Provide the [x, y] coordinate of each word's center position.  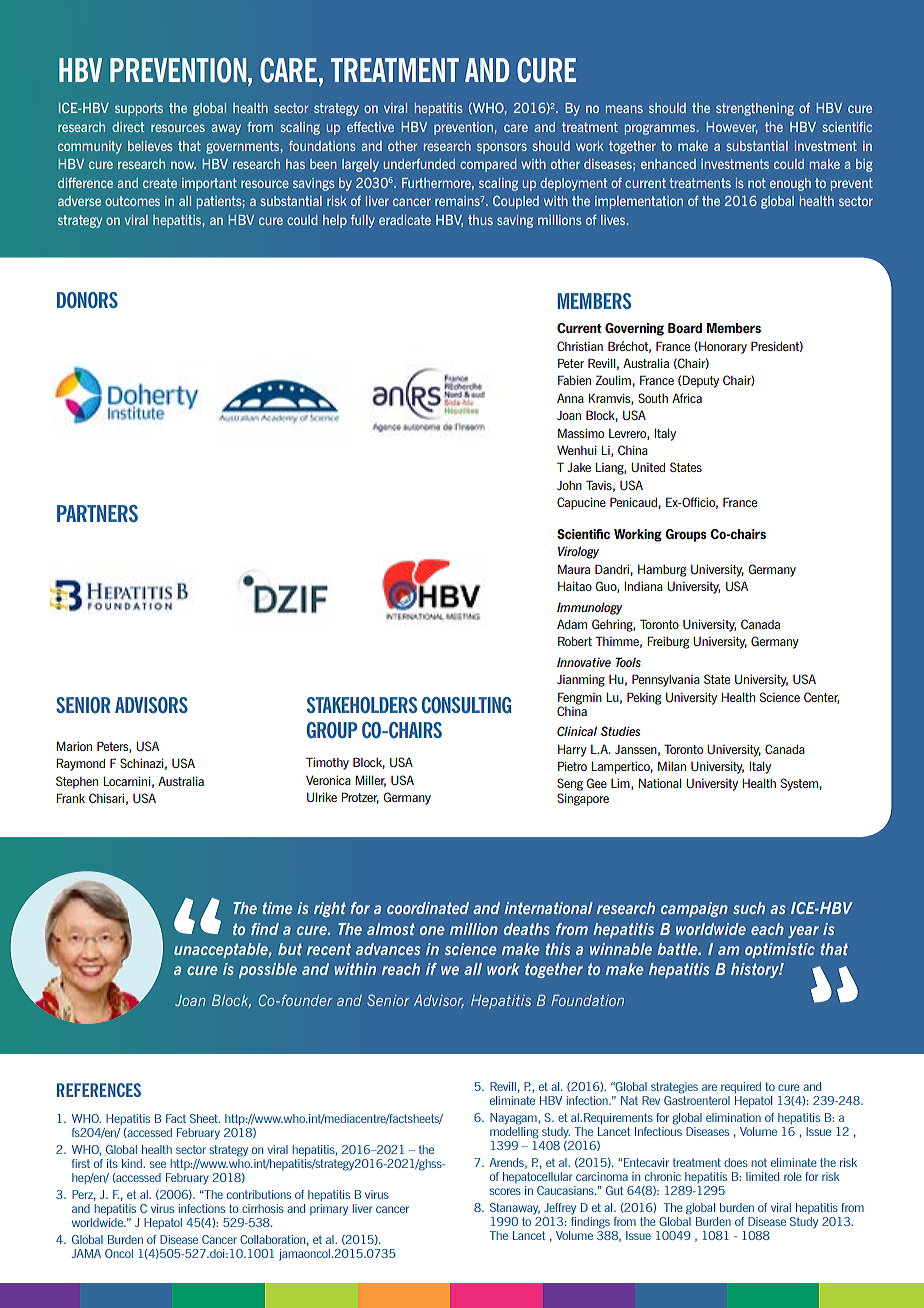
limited [762, 1176]
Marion [74, 746]
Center [821, 698]
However [732, 128]
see [158, 1164]
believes [150, 146]
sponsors [502, 148]
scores [505, 1191]
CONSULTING [466, 705]
